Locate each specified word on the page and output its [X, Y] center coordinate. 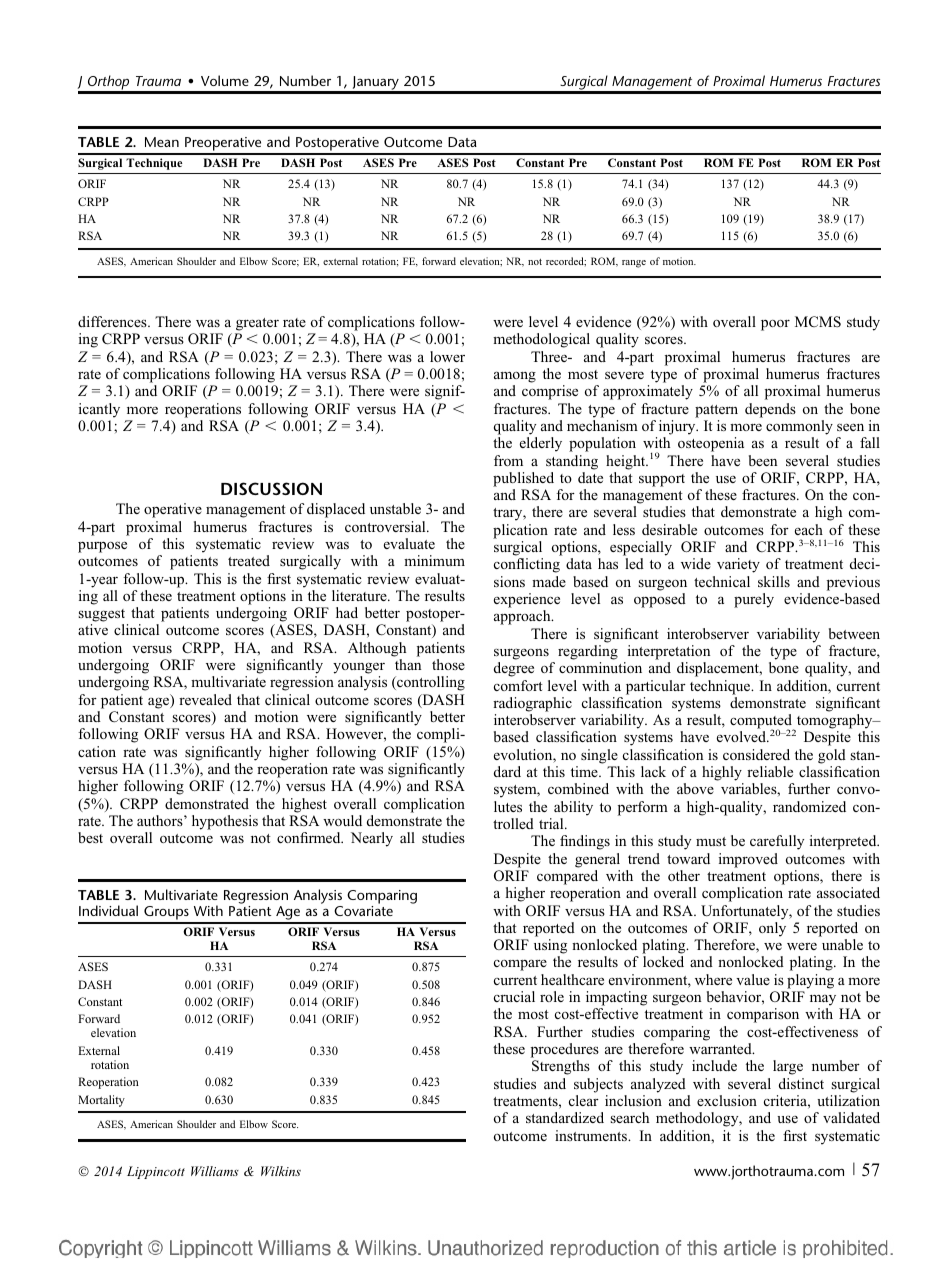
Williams [215, 1171]
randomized [809, 806]
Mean [162, 142]
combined [578, 788]
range [634, 264]
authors [161, 820]
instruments [592, 1135]
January [376, 84]
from [508, 460]
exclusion [727, 1100]
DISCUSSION [271, 488]
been [763, 460]
